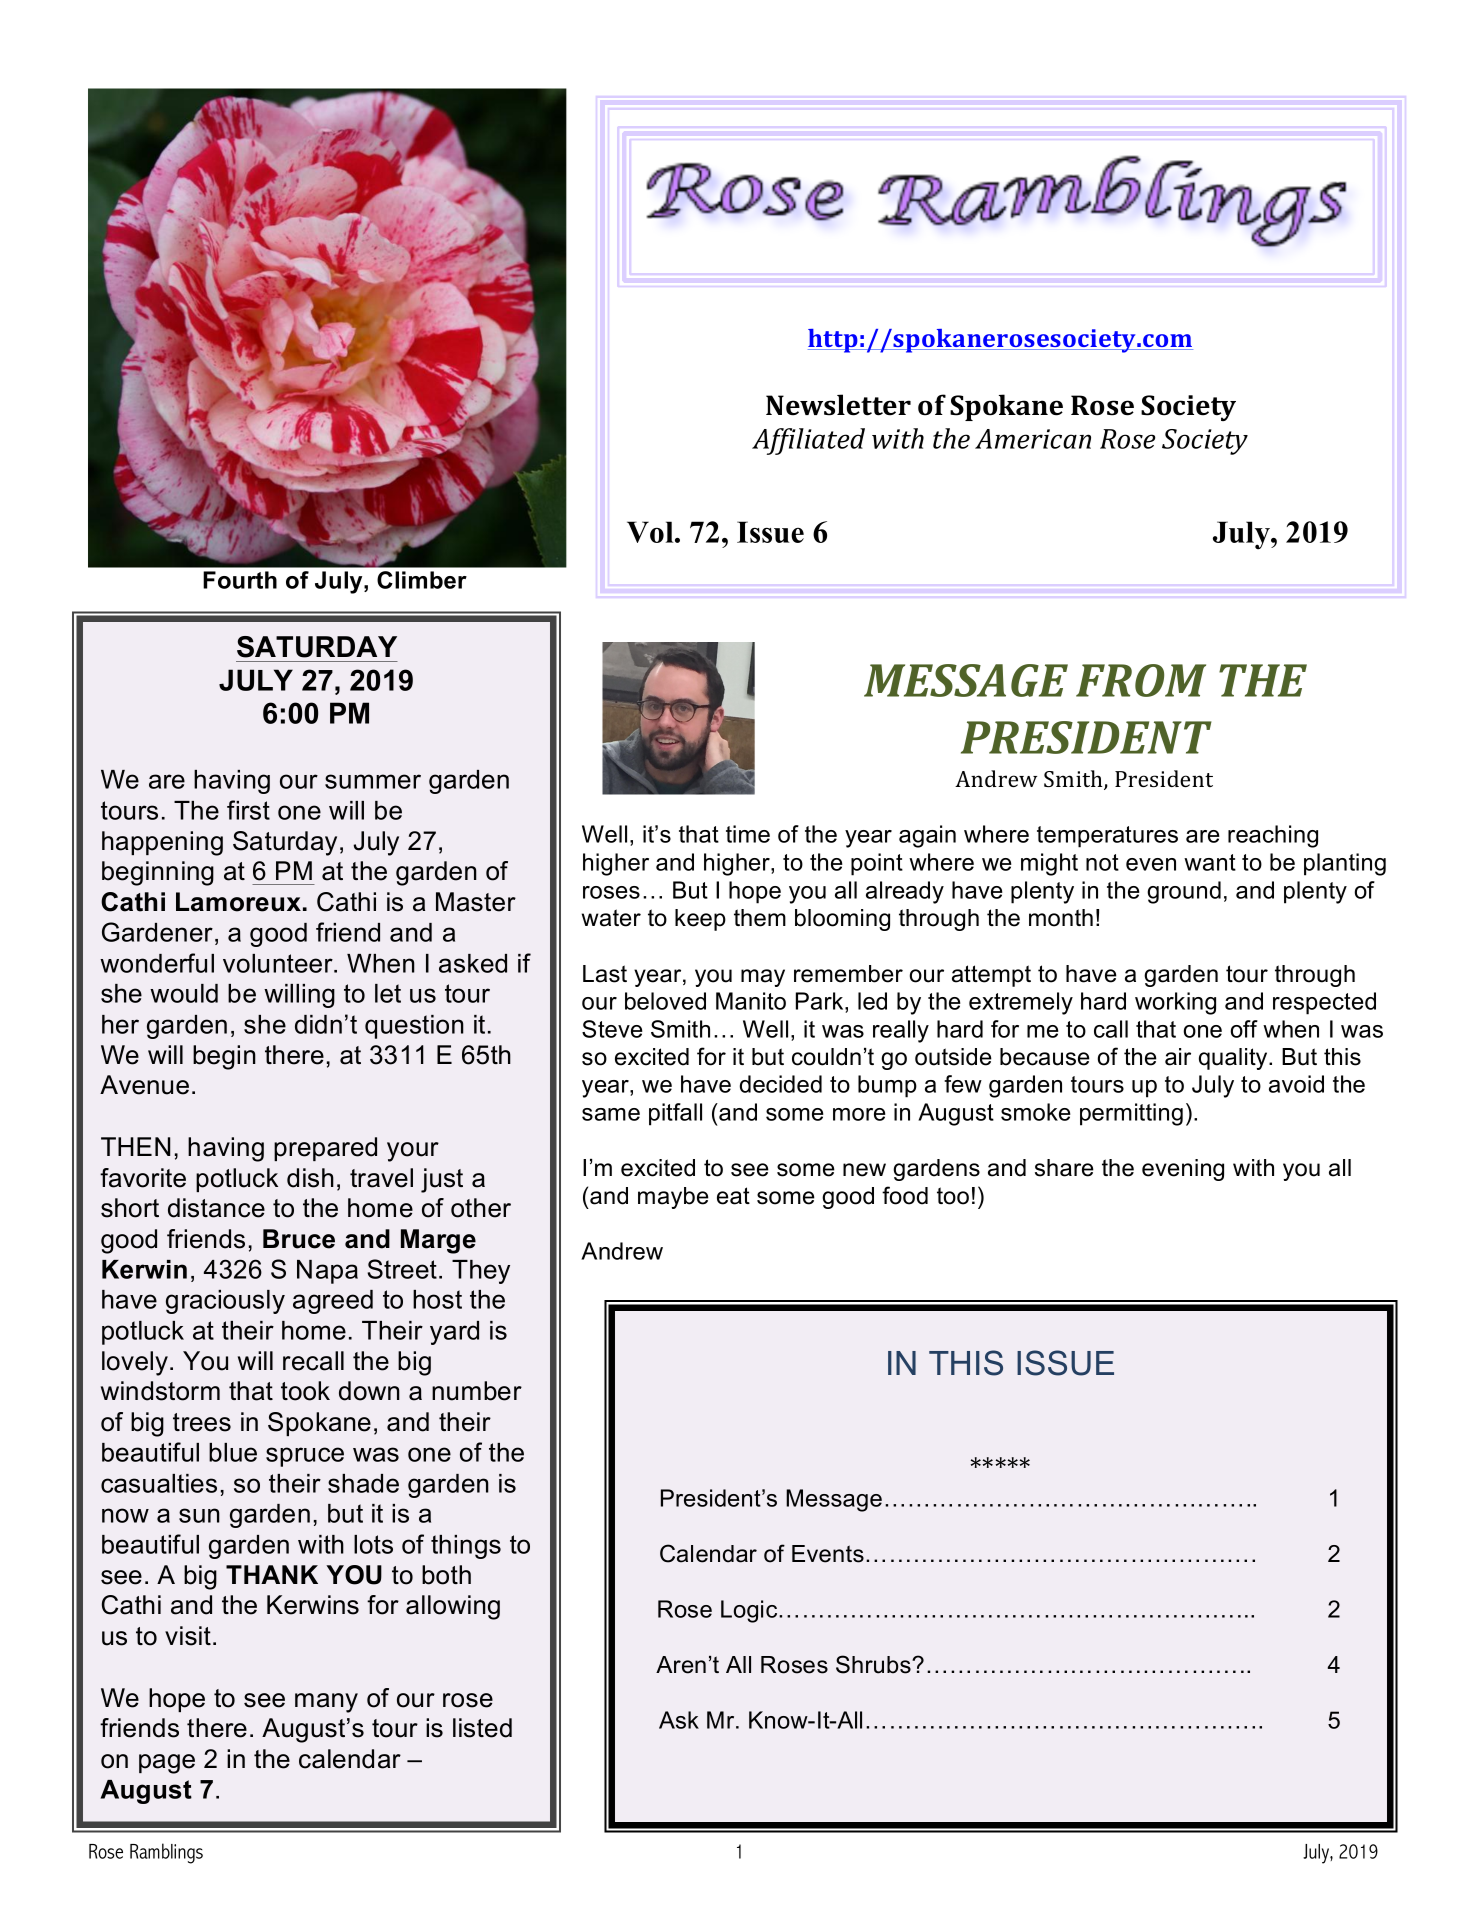 Image resolution: width=1478 pixels, height=1913 pixels. Describe the element at coordinates (874, 1664) in the screenshot. I see `Shrubs` at that location.
